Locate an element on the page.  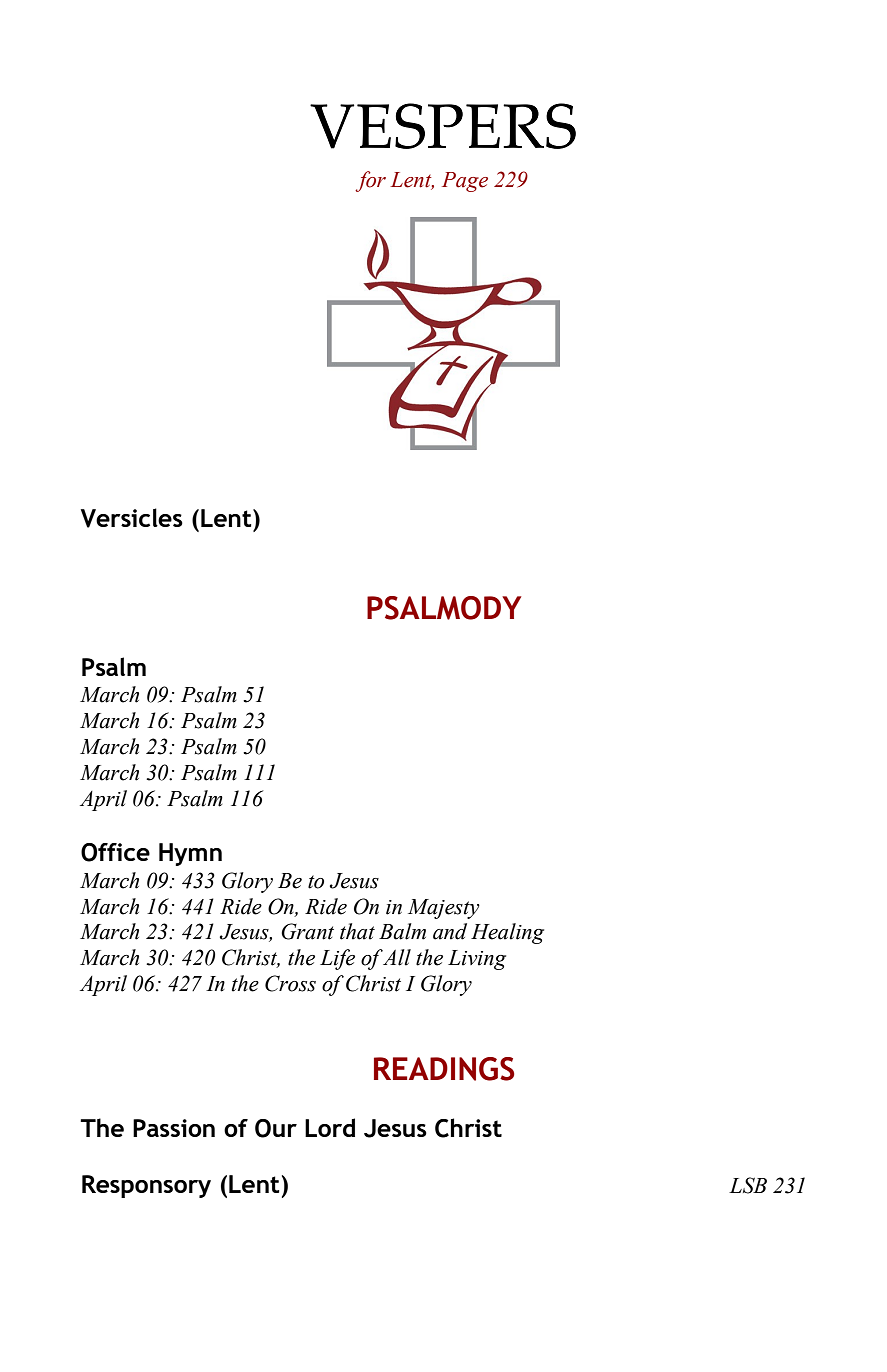
LSB is located at coordinates (748, 1185).
